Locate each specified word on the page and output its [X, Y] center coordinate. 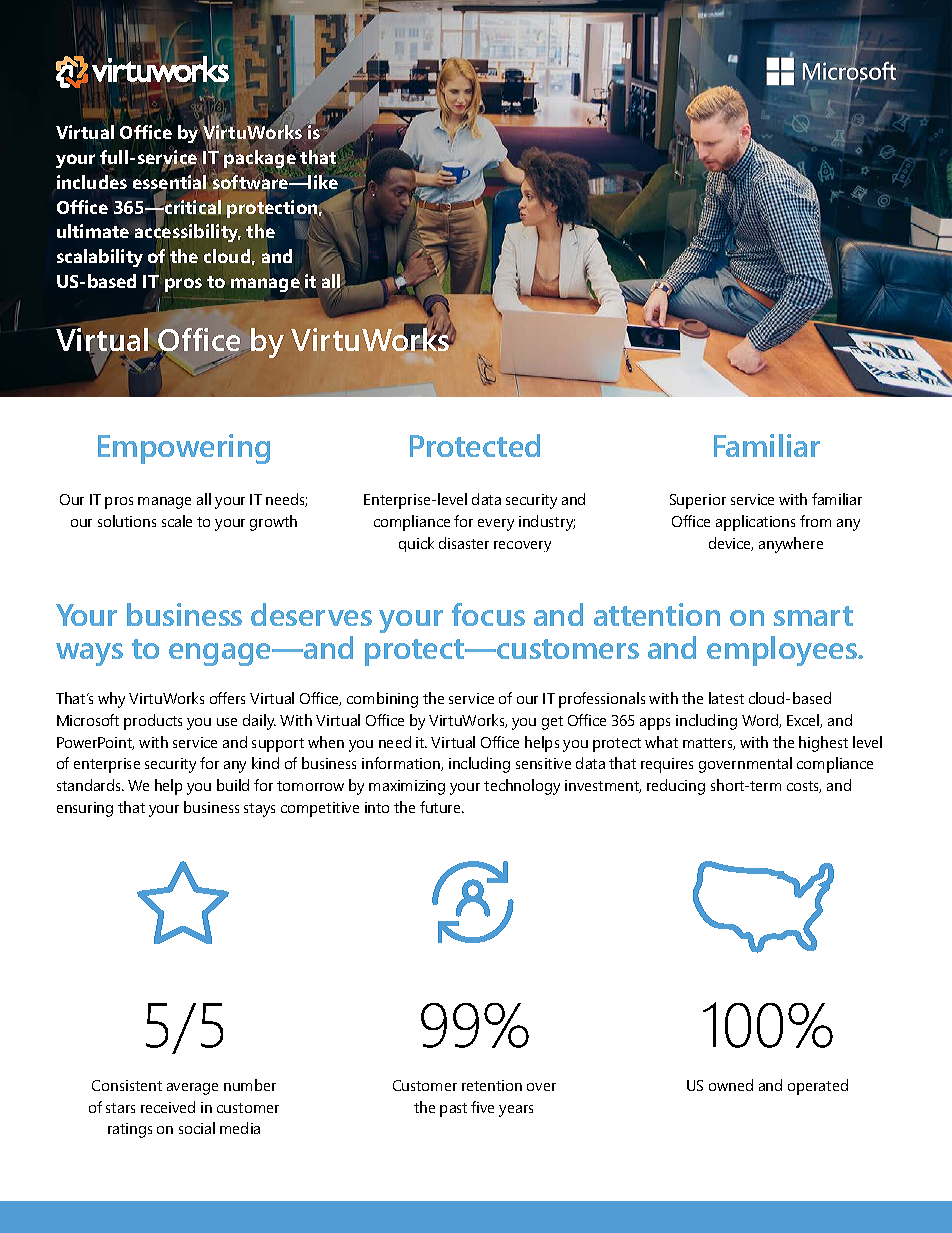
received [168, 1107]
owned [731, 1085]
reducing [676, 787]
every [496, 525]
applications [755, 523]
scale [177, 521]
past [453, 1110]
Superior [698, 501]
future [441, 807]
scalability [100, 258]
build [233, 785]
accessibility [188, 233]
